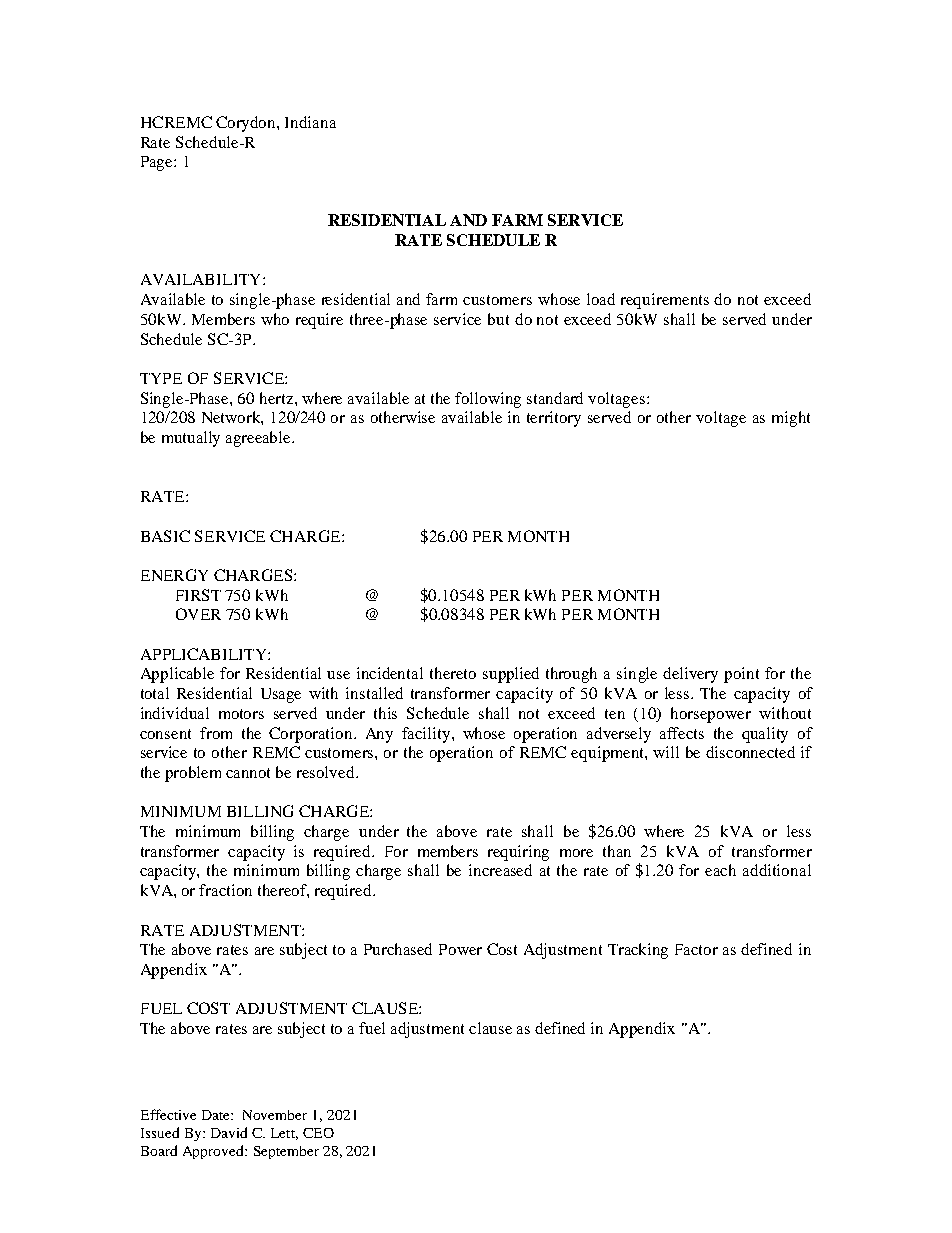  I want to click on disconnected, so click(750, 752).
